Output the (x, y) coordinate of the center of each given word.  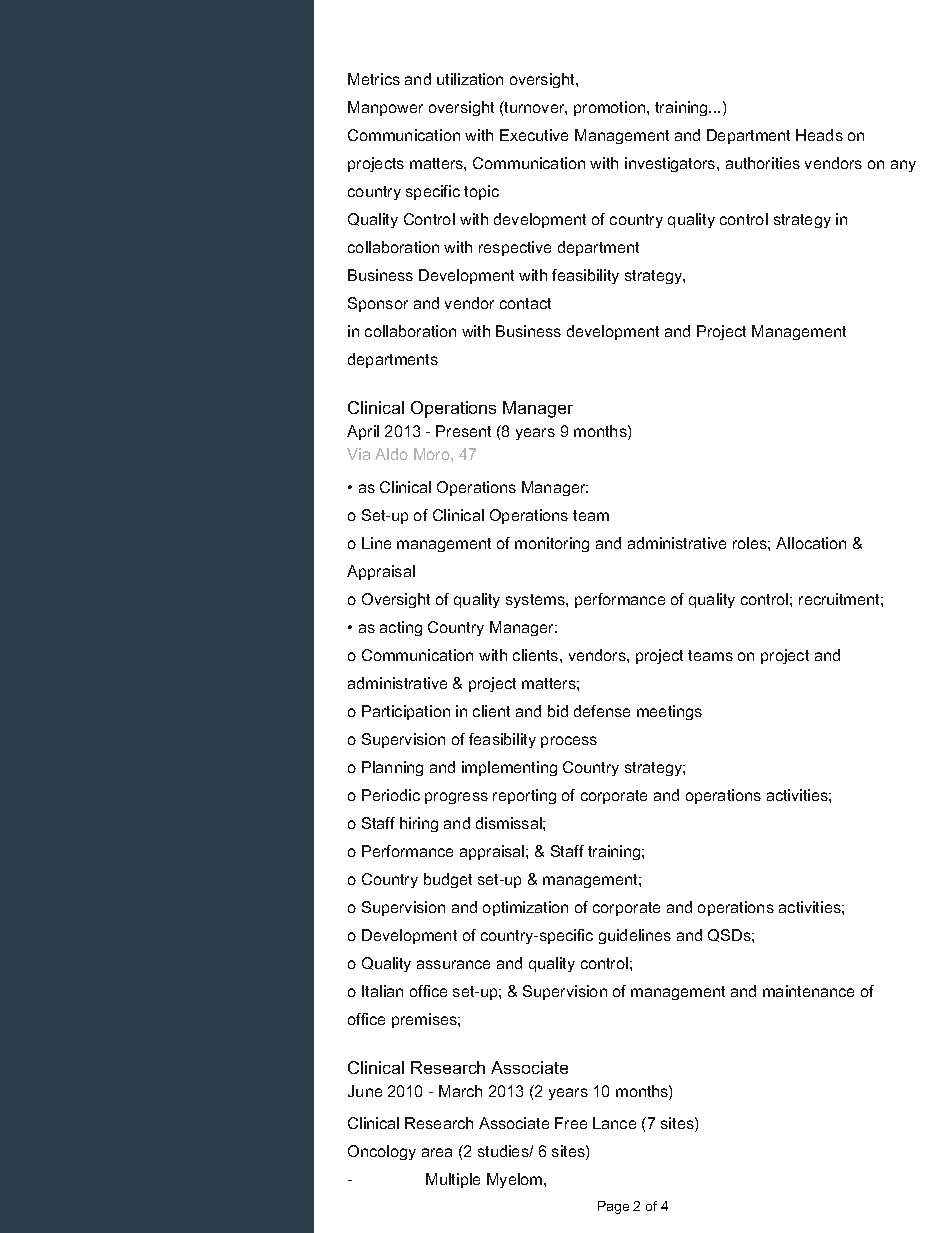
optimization (525, 908)
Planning (392, 768)
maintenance (808, 991)
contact (525, 303)
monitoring (552, 544)
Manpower (385, 108)
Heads (819, 135)
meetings (669, 712)
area (437, 1152)
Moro (433, 454)
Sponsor (378, 304)
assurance (453, 964)
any (903, 166)
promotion (611, 108)
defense (602, 711)
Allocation (811, 543)
